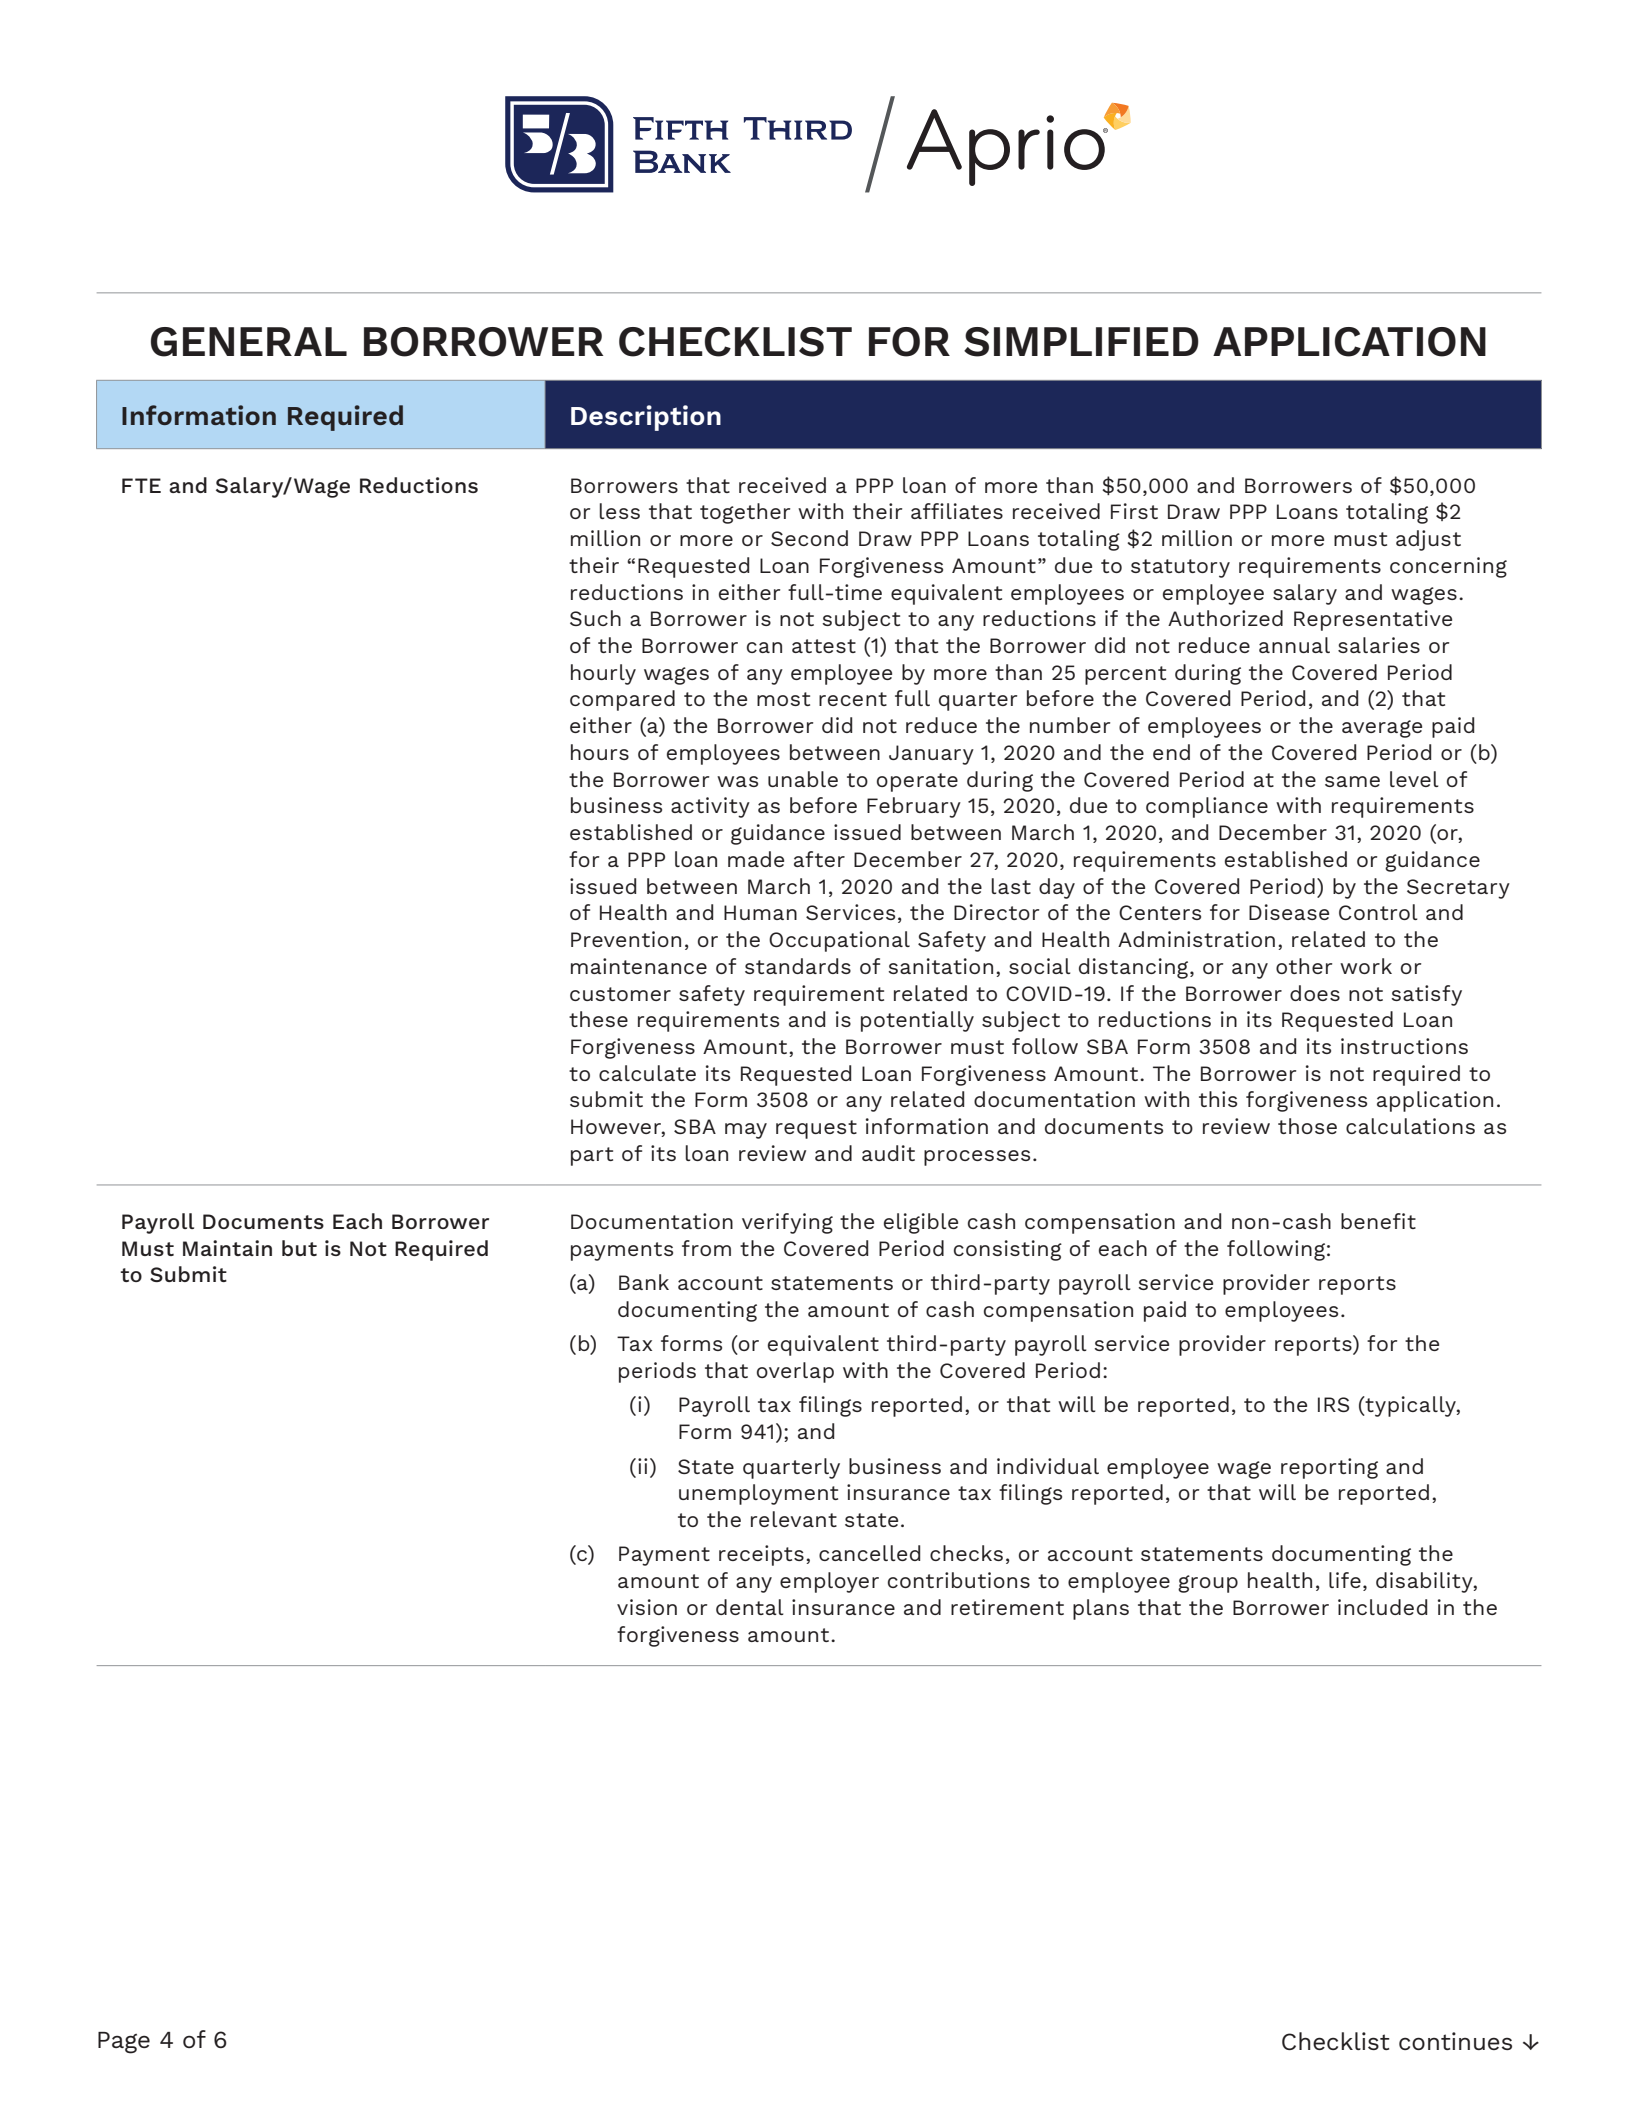 The image size is (1636, 2117). What do you see at coordinates (1081, 342) in the image?
I see `SIMPLIFIED` at bounding box center [1081, 342].
